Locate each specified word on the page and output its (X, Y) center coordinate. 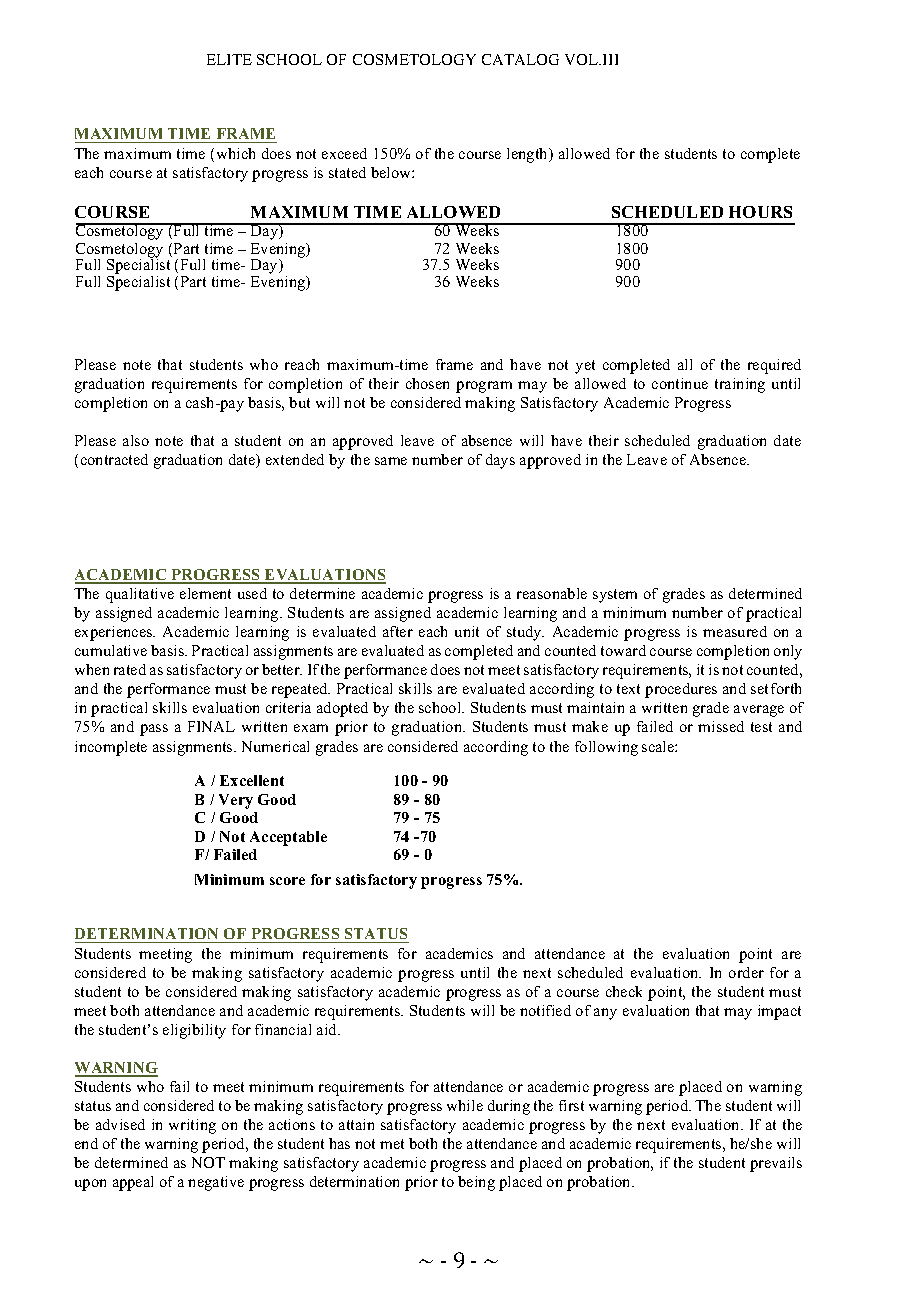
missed (721, 726)
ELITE (229, 59)
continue (680, 383)
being (476, 1183)
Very (236, 801)
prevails (776, 1164)
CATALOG (520, 59)
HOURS (760, 212)
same (391, 461)
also (136, 440)
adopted (342, 709)
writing (192, 1126)
